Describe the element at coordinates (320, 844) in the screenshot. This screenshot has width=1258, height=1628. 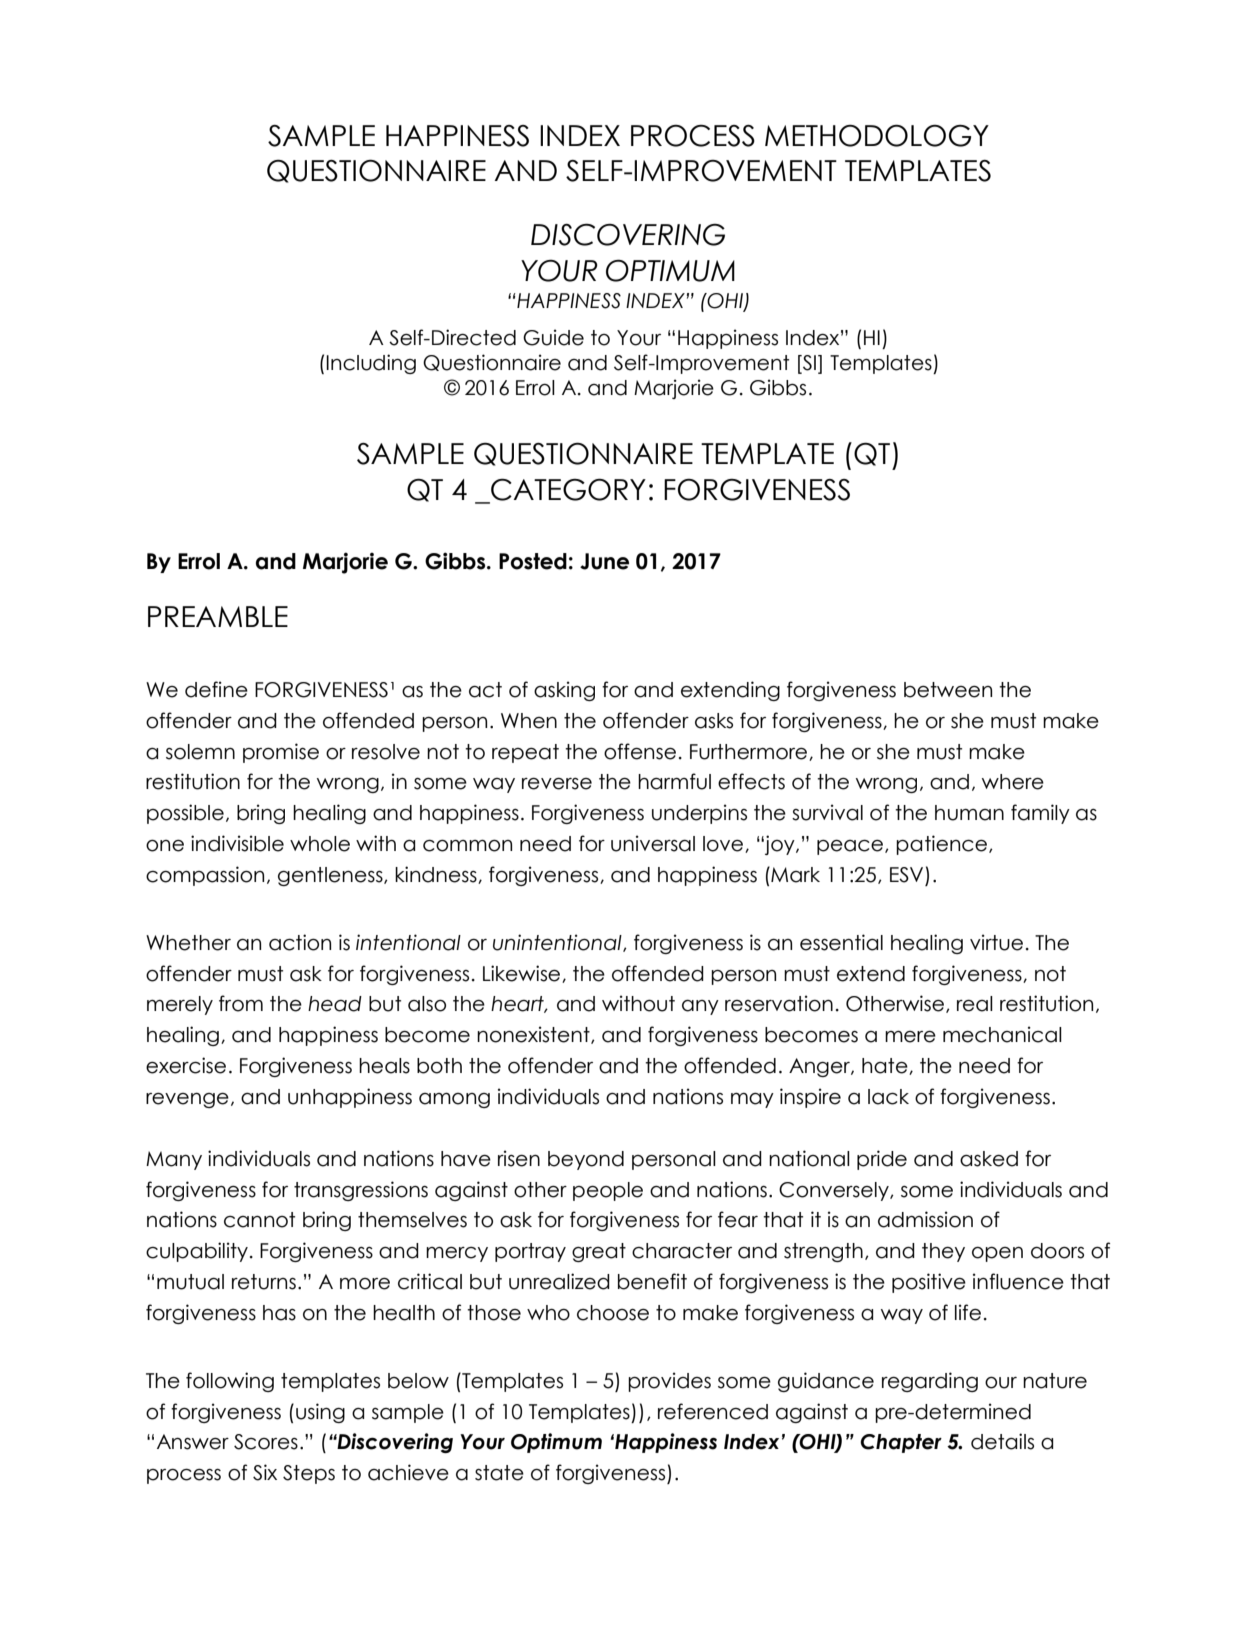
I see `whole` at that location.
